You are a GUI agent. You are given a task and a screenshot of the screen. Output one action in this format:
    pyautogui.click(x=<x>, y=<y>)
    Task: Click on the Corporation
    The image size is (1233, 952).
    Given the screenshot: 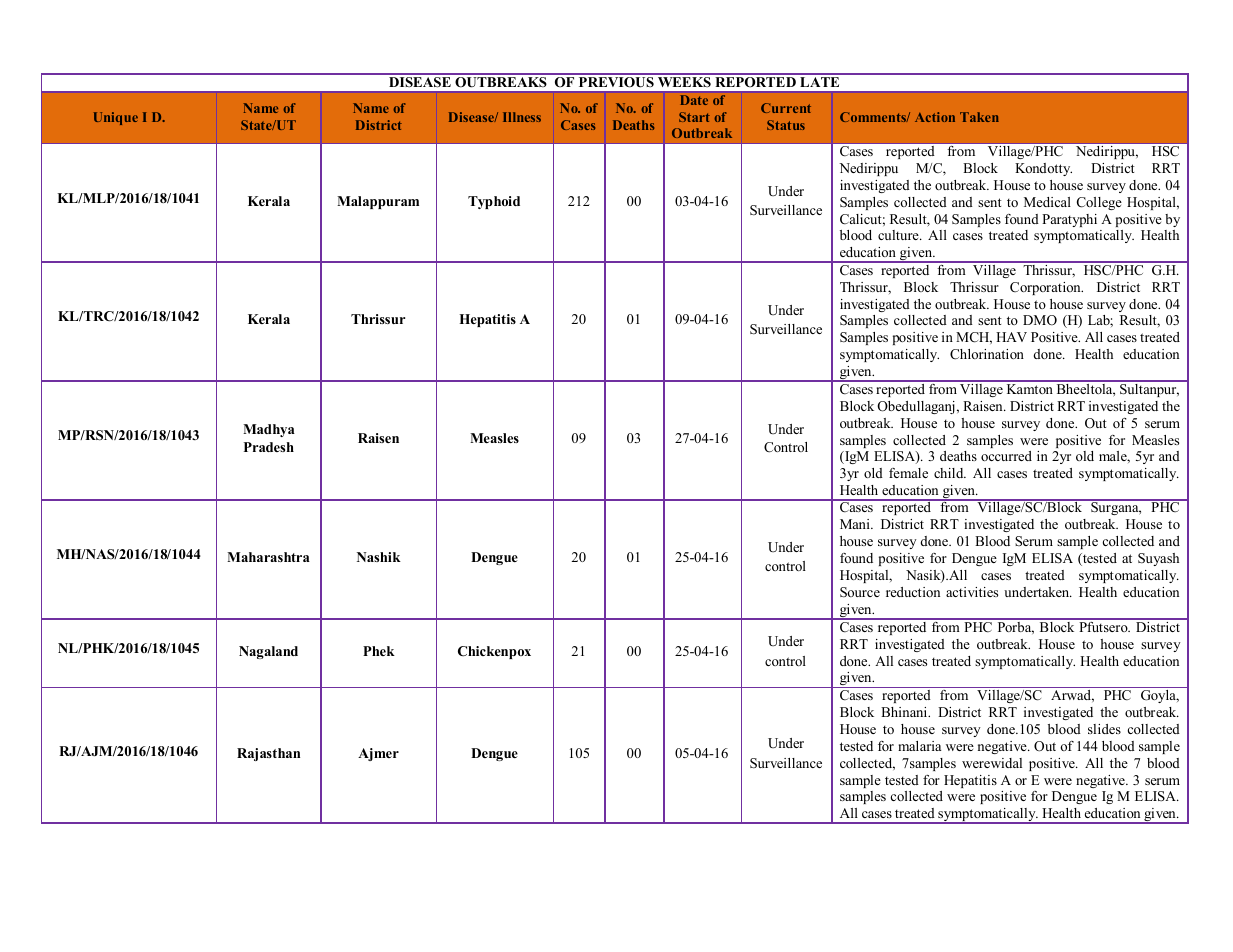 What is the action you would take?
    pyautogui.click(x=1046, y=288)
